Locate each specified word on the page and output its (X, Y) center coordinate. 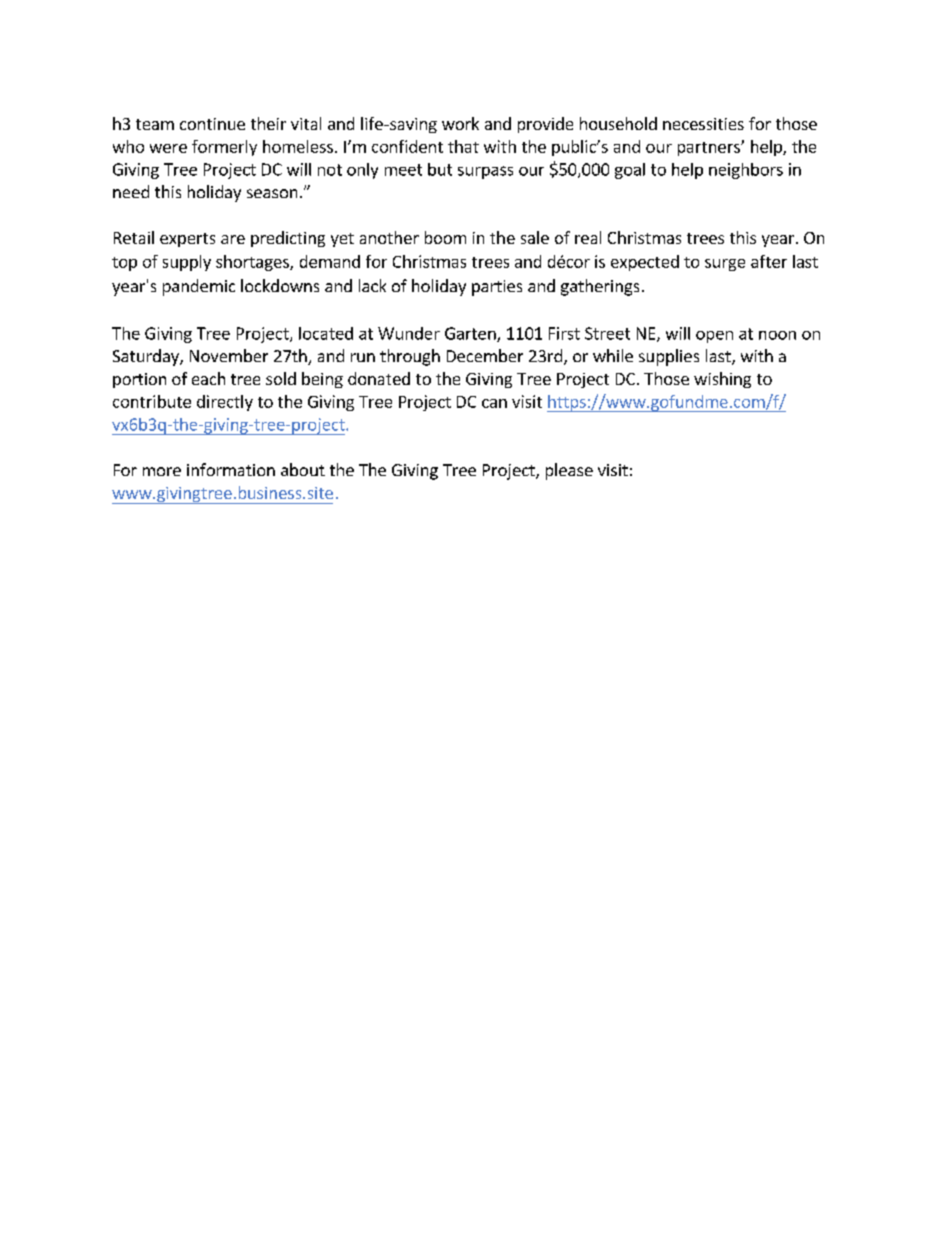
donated (379, 378)
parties (497, 288)
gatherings (600, 287)
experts (187, 240)
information (231, 469)
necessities (703, 124)
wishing (722, 380)
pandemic (199, 287)
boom (445, 237)
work (460, 123)
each (208, 378)
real (588, 237)
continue (212, 124)
